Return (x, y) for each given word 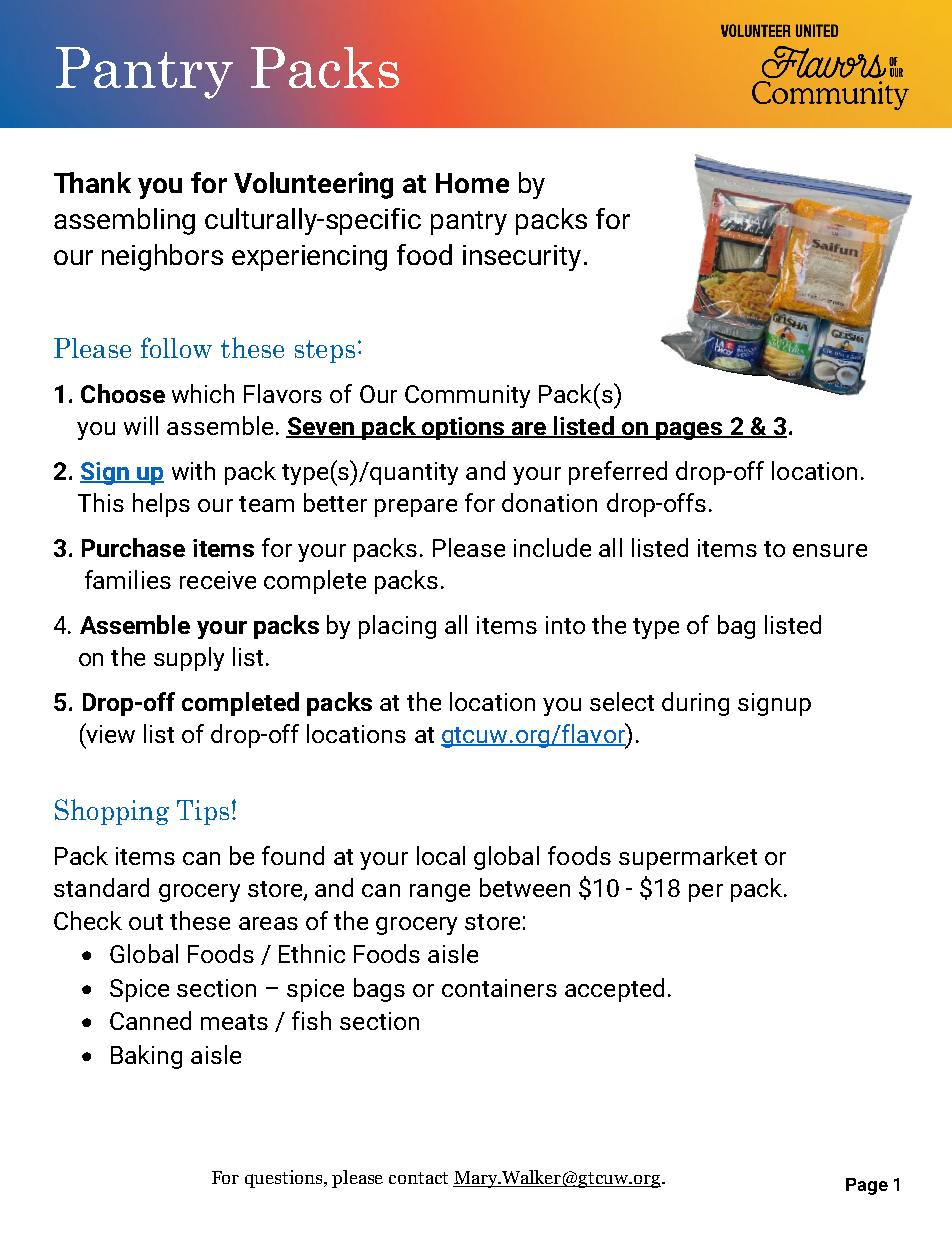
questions (285, 1179)
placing (397, 627)
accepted (614, 990)
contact (418, 1178)
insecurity (522, 258)
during (695, 704)
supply (189, 659)
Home (472, 183)
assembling (124, 221)
